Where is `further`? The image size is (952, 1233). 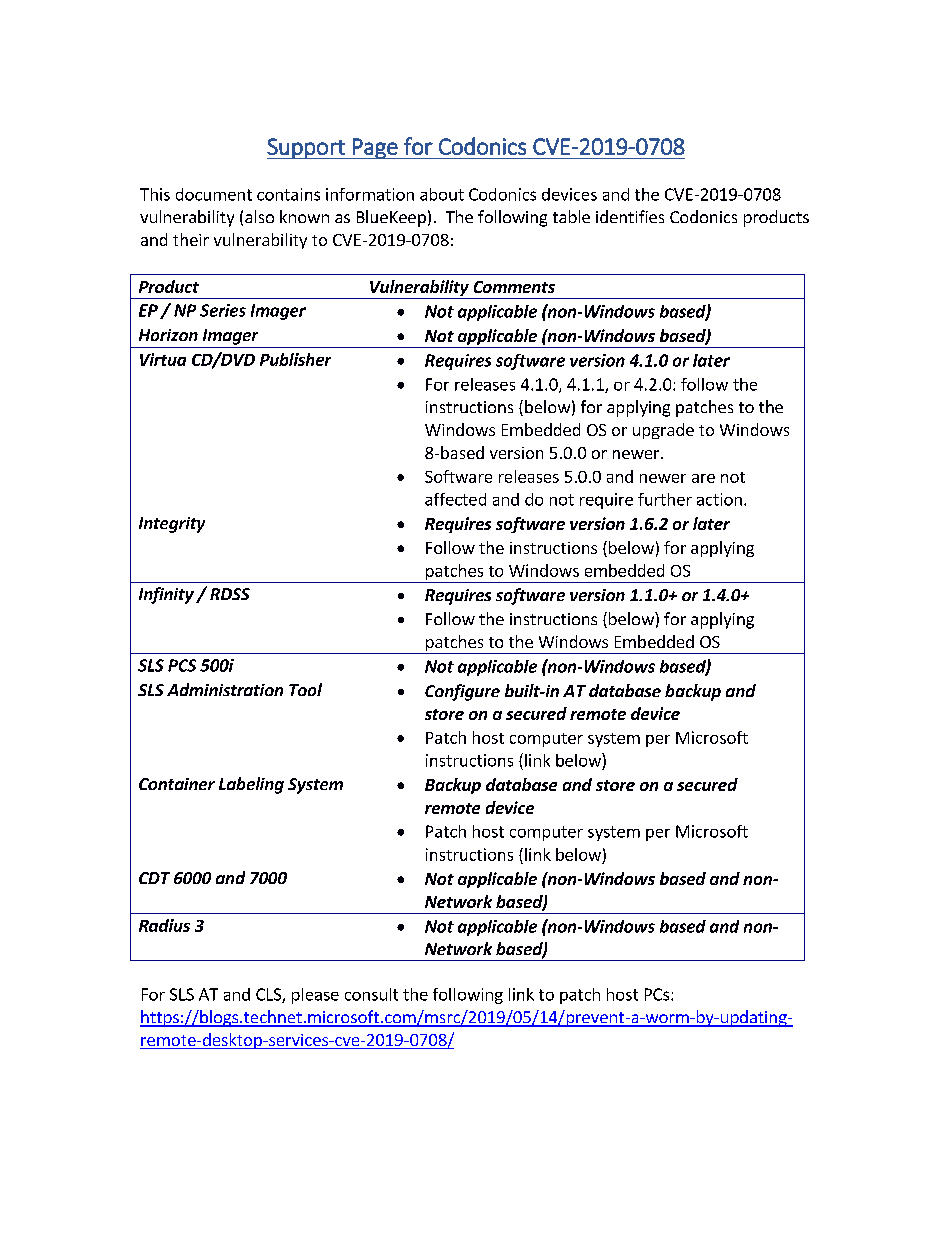
further is located at coordinates (665, 499).
